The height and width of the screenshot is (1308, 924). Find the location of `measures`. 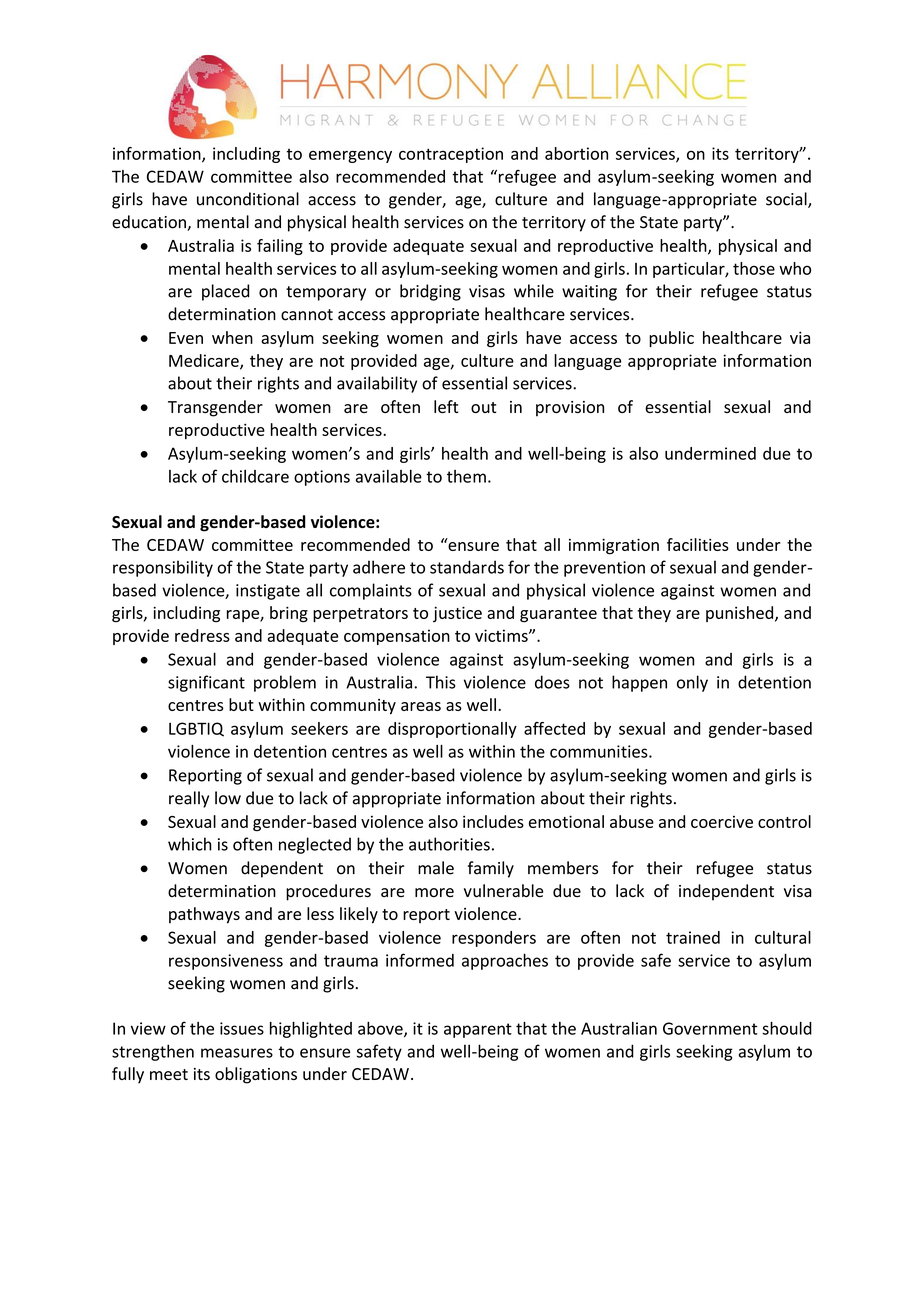

measures is located at coordinates (237, 1053).
